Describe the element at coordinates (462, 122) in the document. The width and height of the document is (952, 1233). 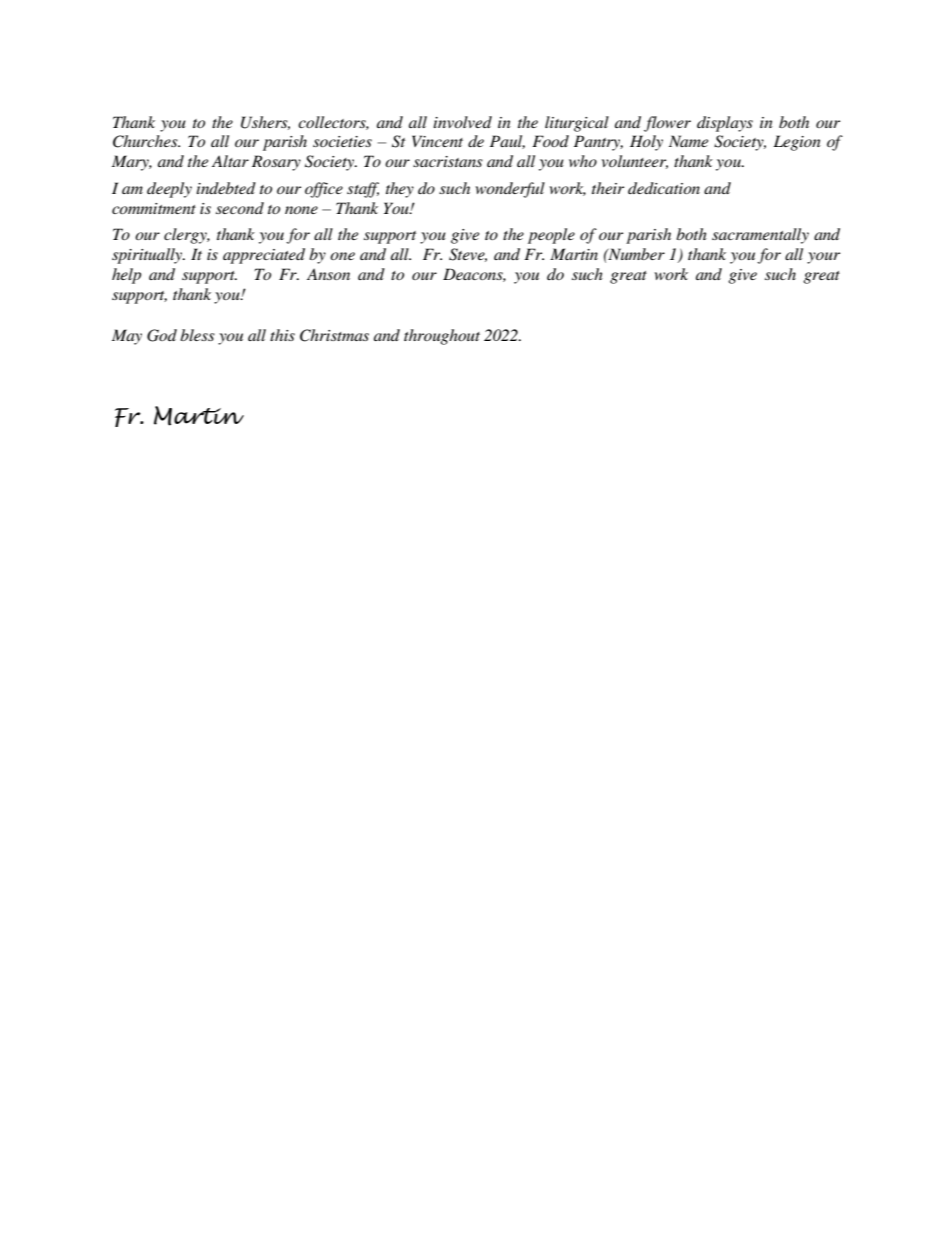
I see `involved` at that location.
